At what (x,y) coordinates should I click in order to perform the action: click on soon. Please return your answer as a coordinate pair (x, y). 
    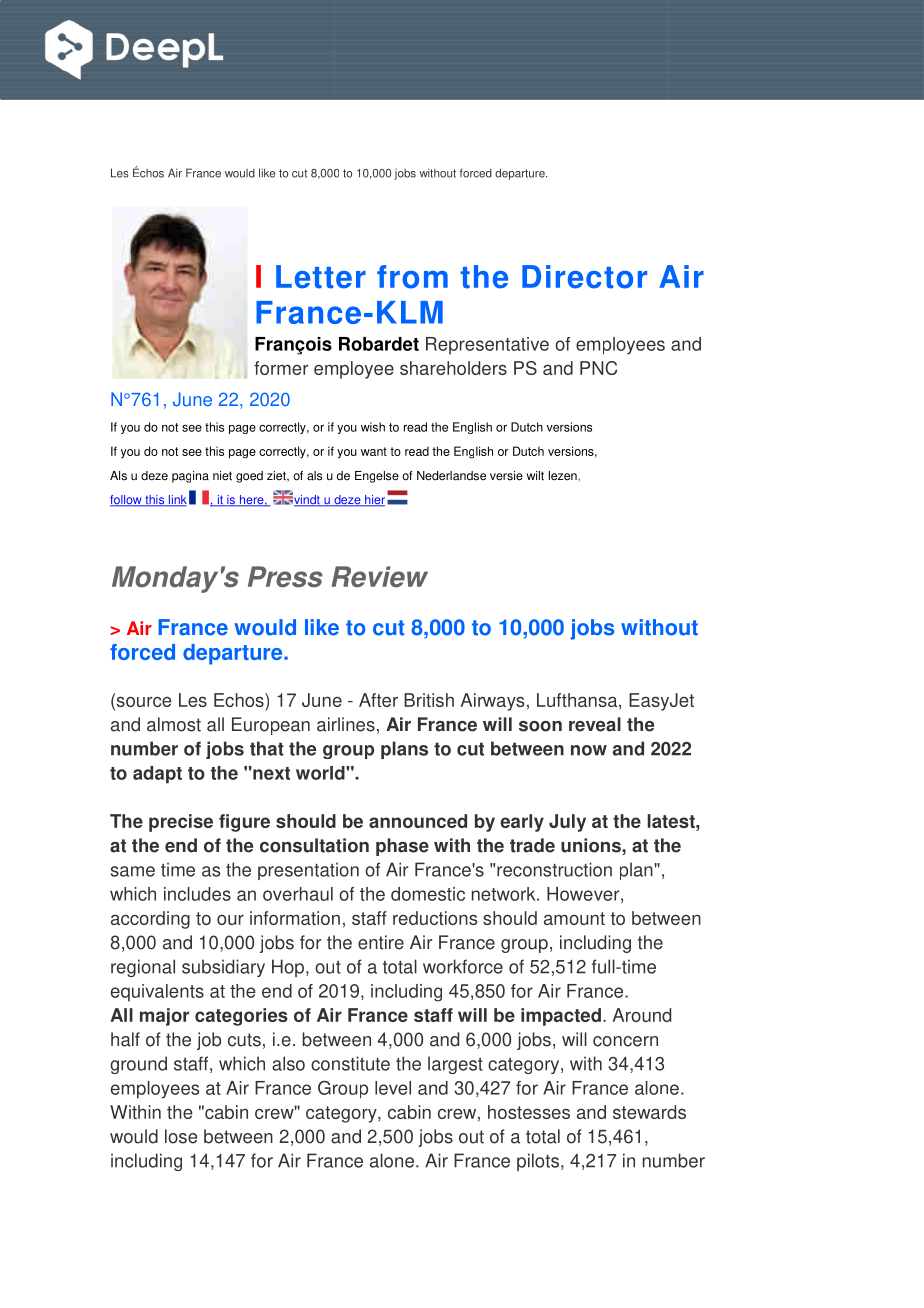
    Looking at the image, I should click on (540, 726).
